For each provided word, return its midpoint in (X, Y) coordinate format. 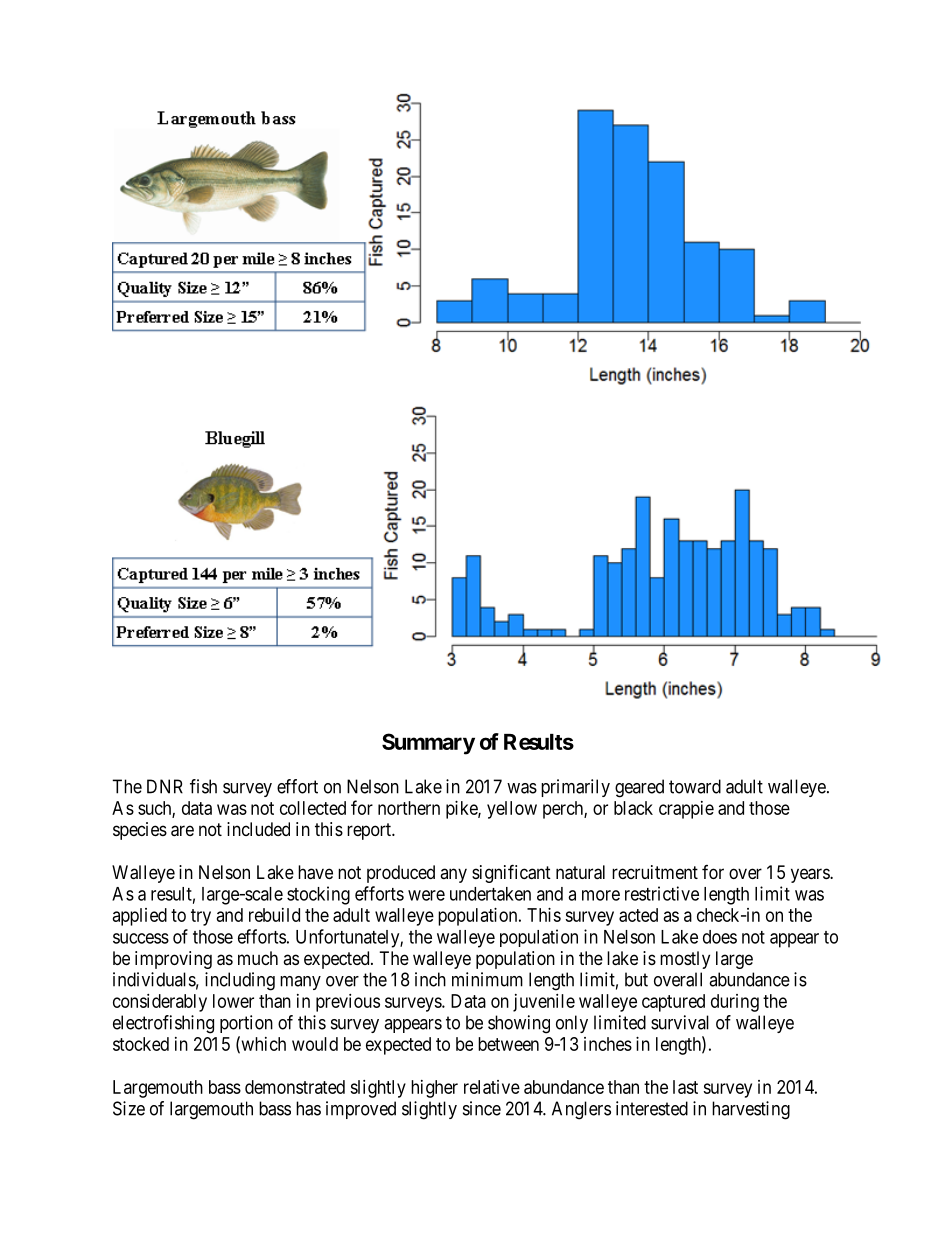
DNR (165, 786)
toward (695, 786)
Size (129, 1108)
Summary (428, 744)
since (482, 1108)
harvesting (751, 1110)
